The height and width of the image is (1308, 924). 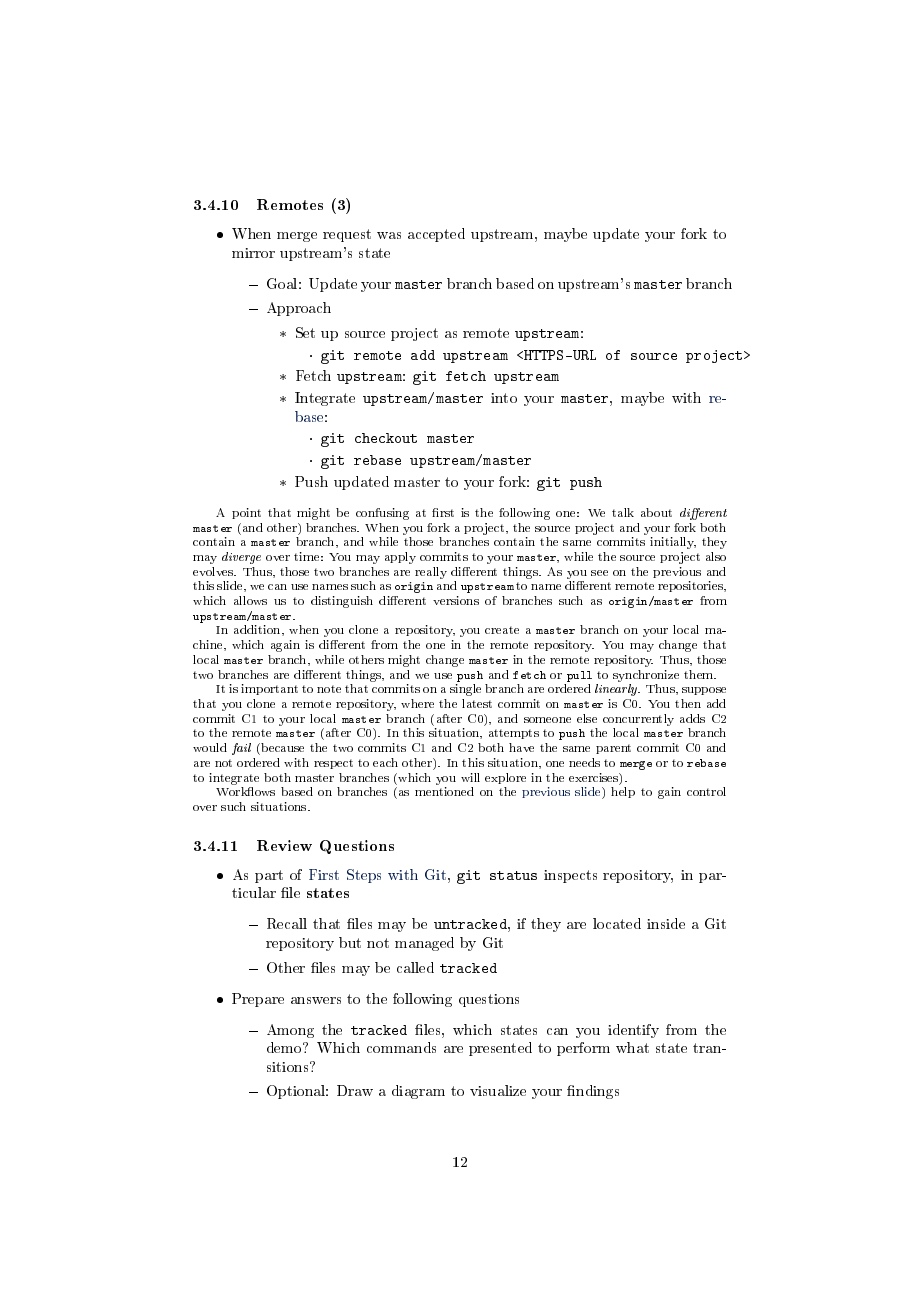 What do you see at coordinates (284, 845) in the image?
I see `Review` at bounding box center [284, 845].
